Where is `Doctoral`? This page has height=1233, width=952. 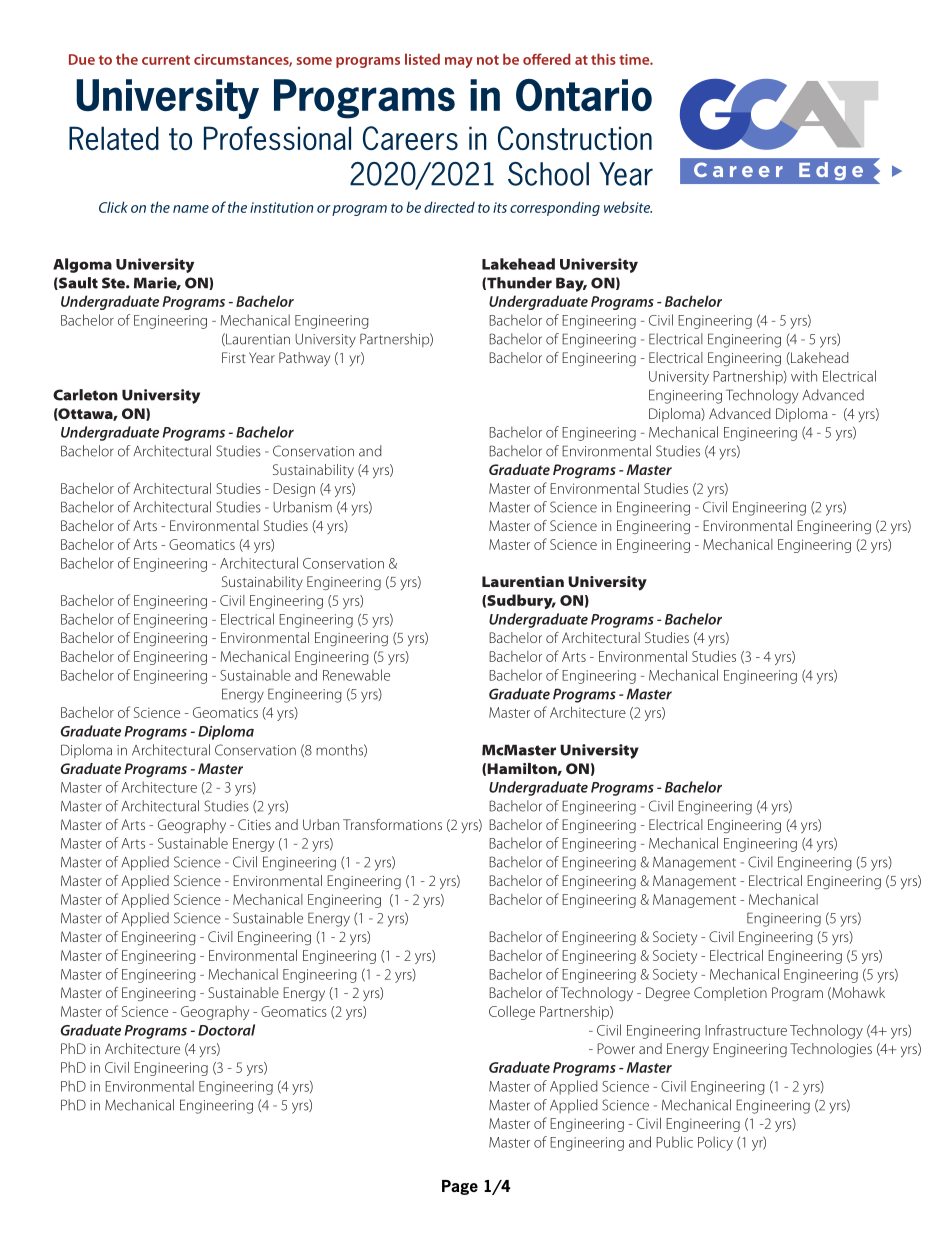
Doctoral is located at coordinates (226, 1030).
